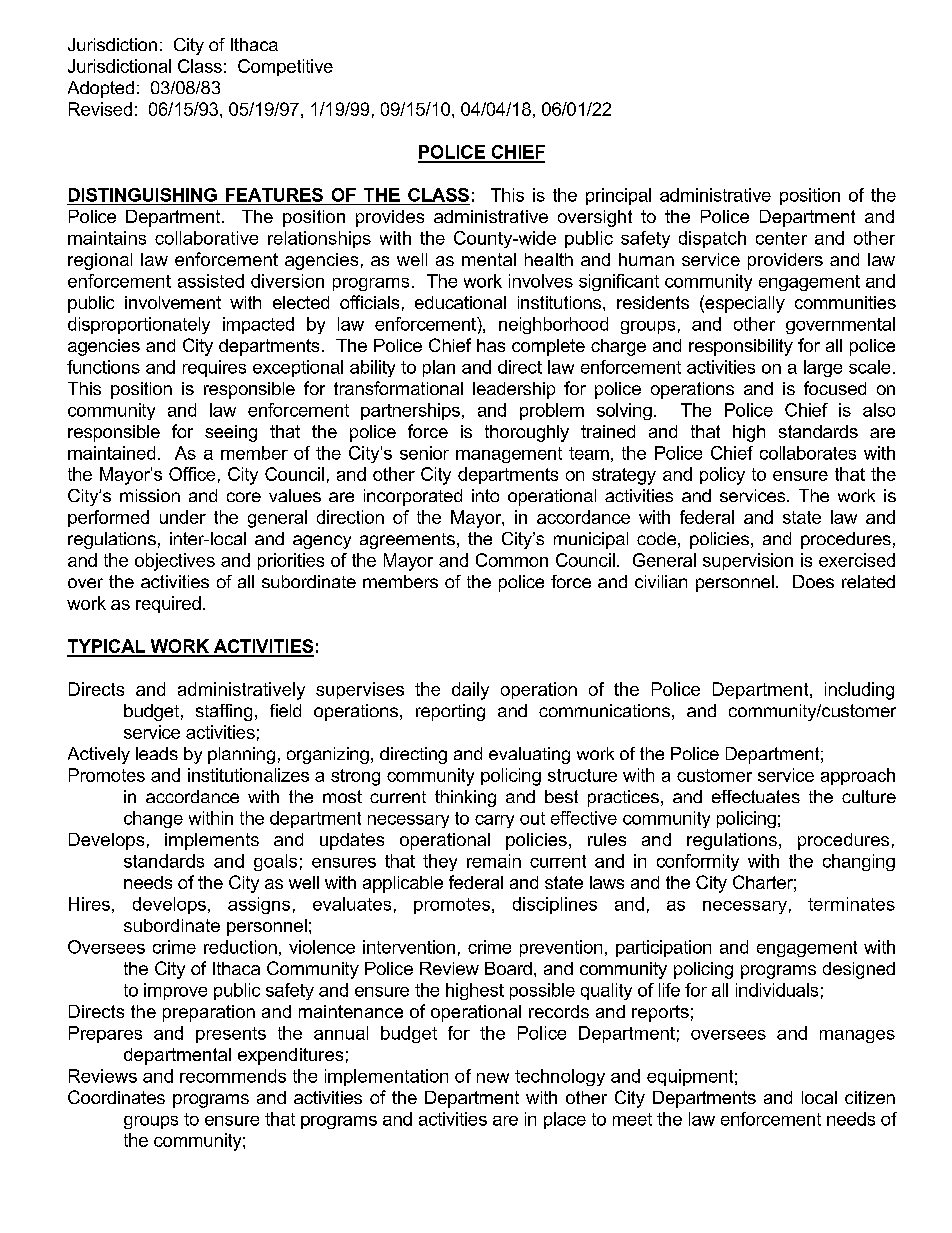 The height and width of the image is (1233, 952). What do you see at coordinates (859, 862) in the image?
I see `changing` at bounding box center [859, 862].
